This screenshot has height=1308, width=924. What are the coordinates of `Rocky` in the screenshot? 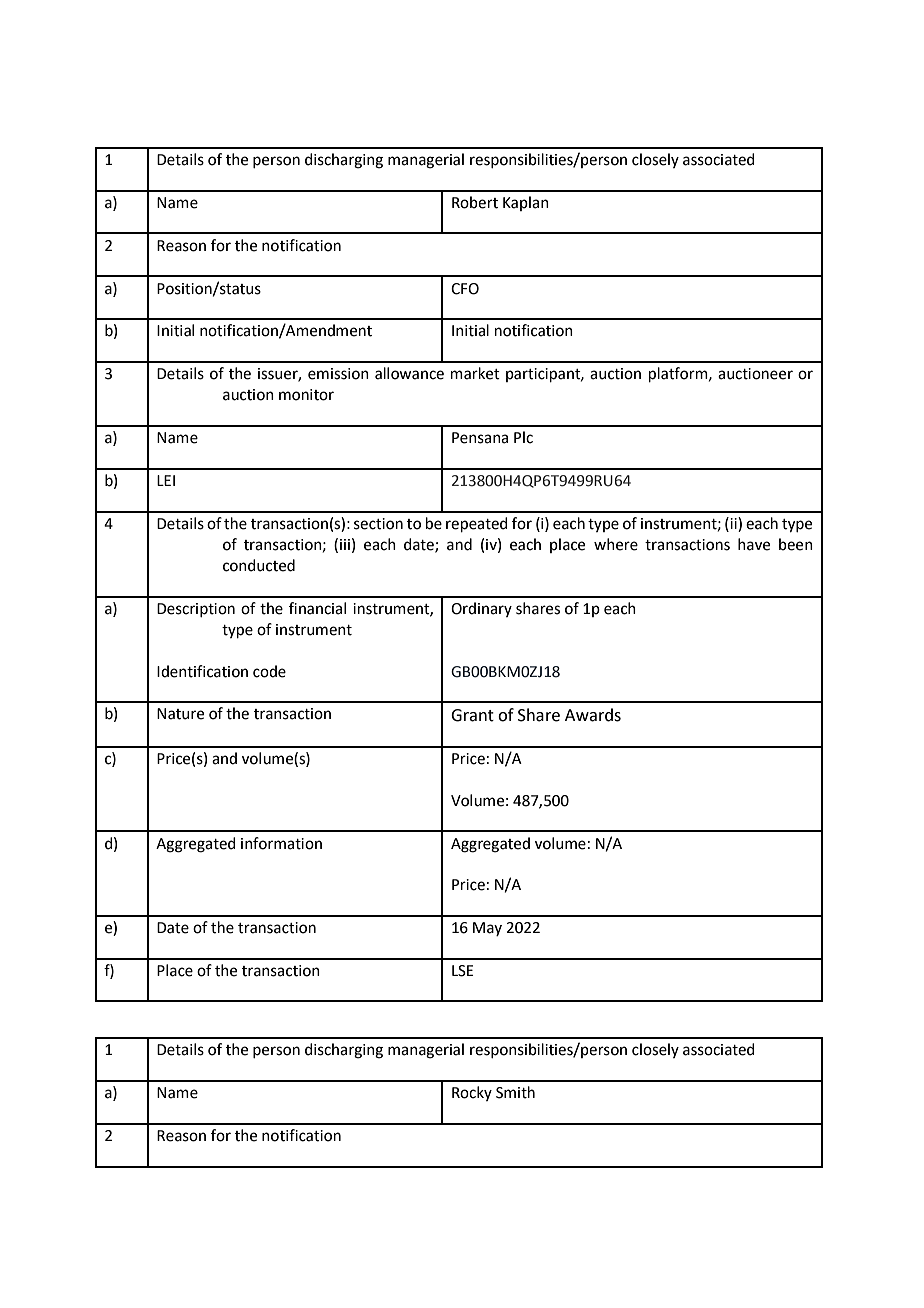 It's located at (472, 1093).
